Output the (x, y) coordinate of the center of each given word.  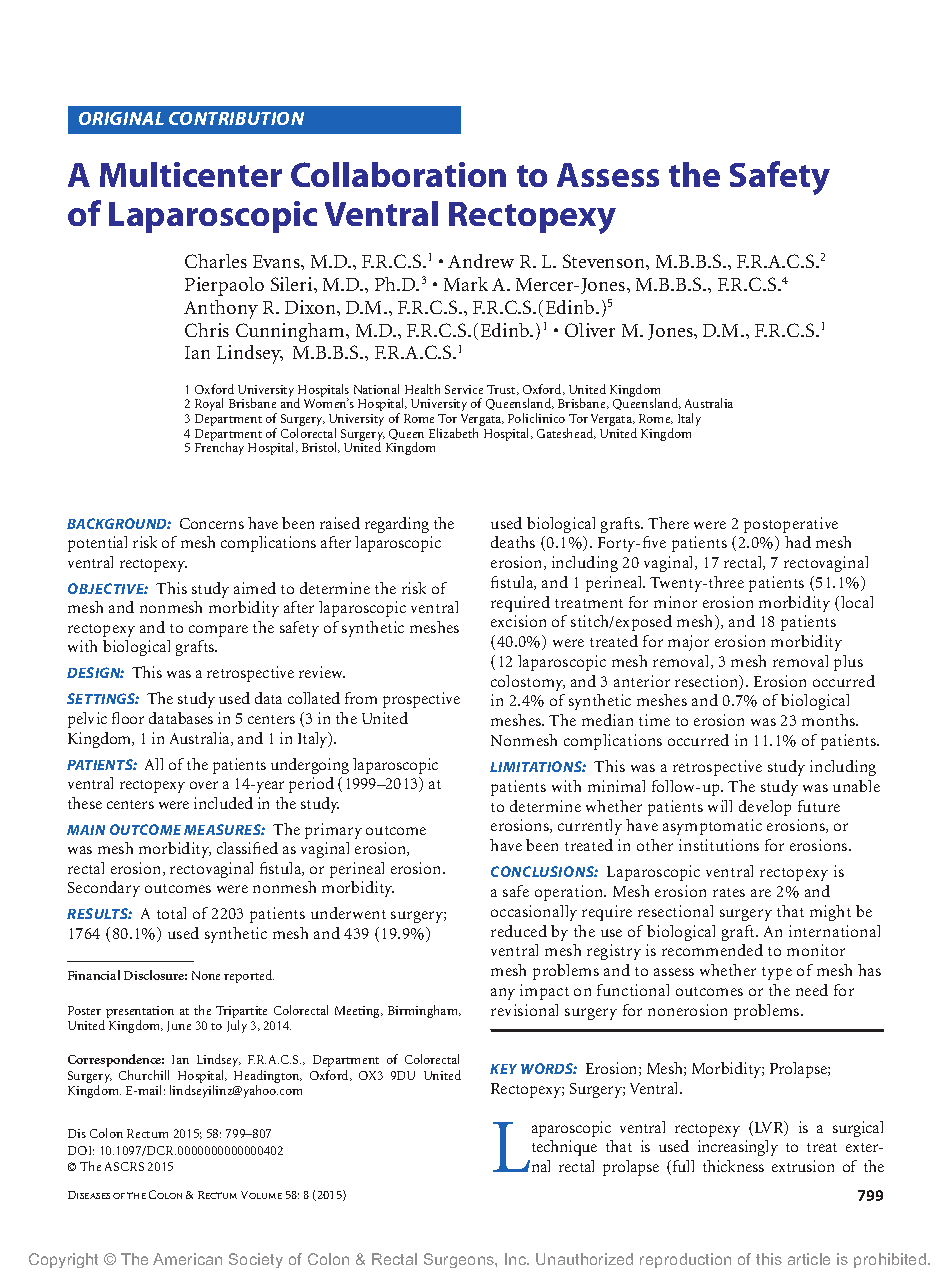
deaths (513, 542)
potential (97, 544)
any (503, 994)
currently (590, 827)
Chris (207, 330)
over (204, 785)
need (812, 990)
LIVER (597, 330)
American (187, 1259)
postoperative (791, 525)
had (798, 542)
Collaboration (398, 174)
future (819, 806)
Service (464, 389)
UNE (181, 1027)
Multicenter (191, 174)
